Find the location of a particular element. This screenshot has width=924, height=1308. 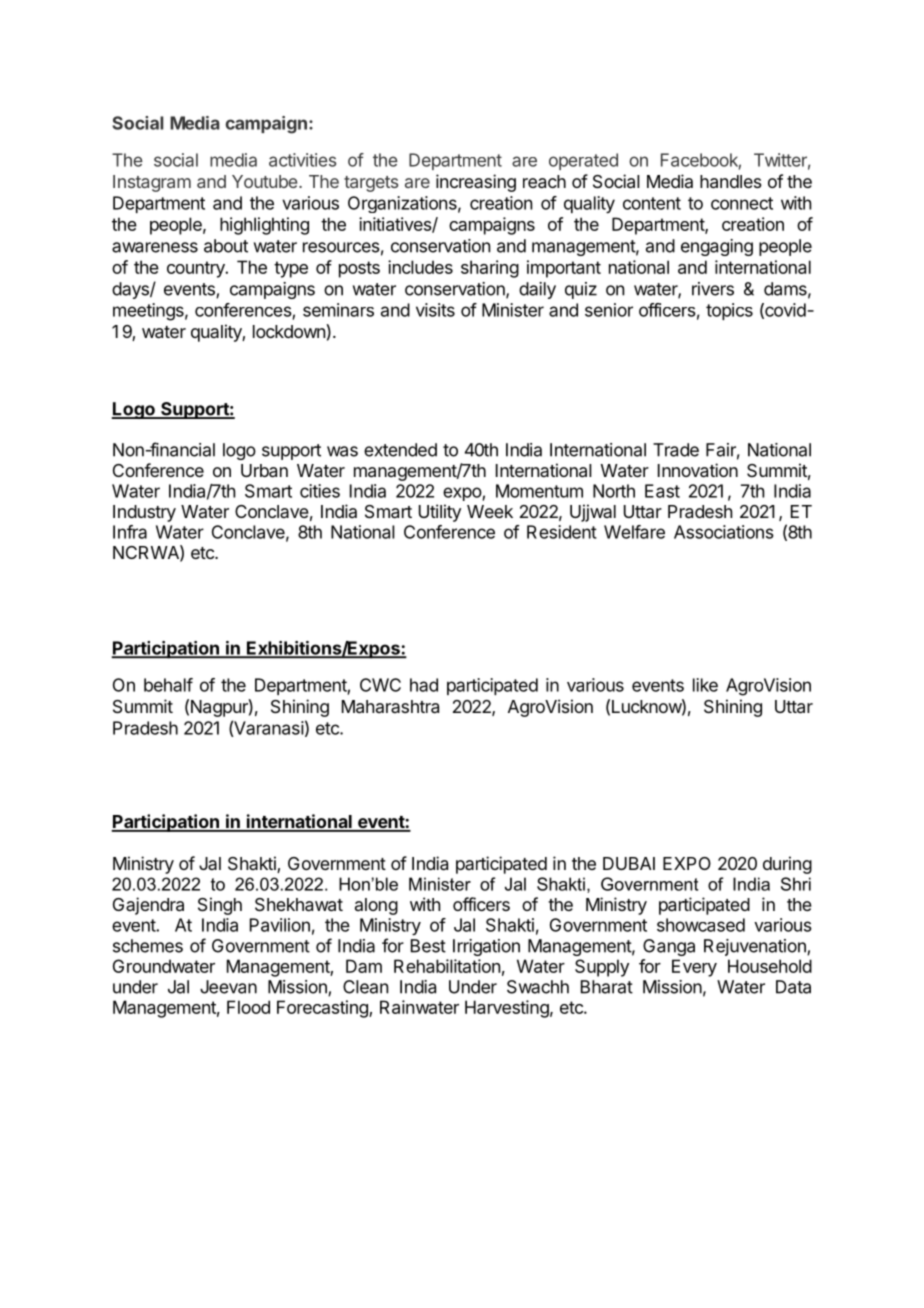

handles is located at coordinates (731, 182).
